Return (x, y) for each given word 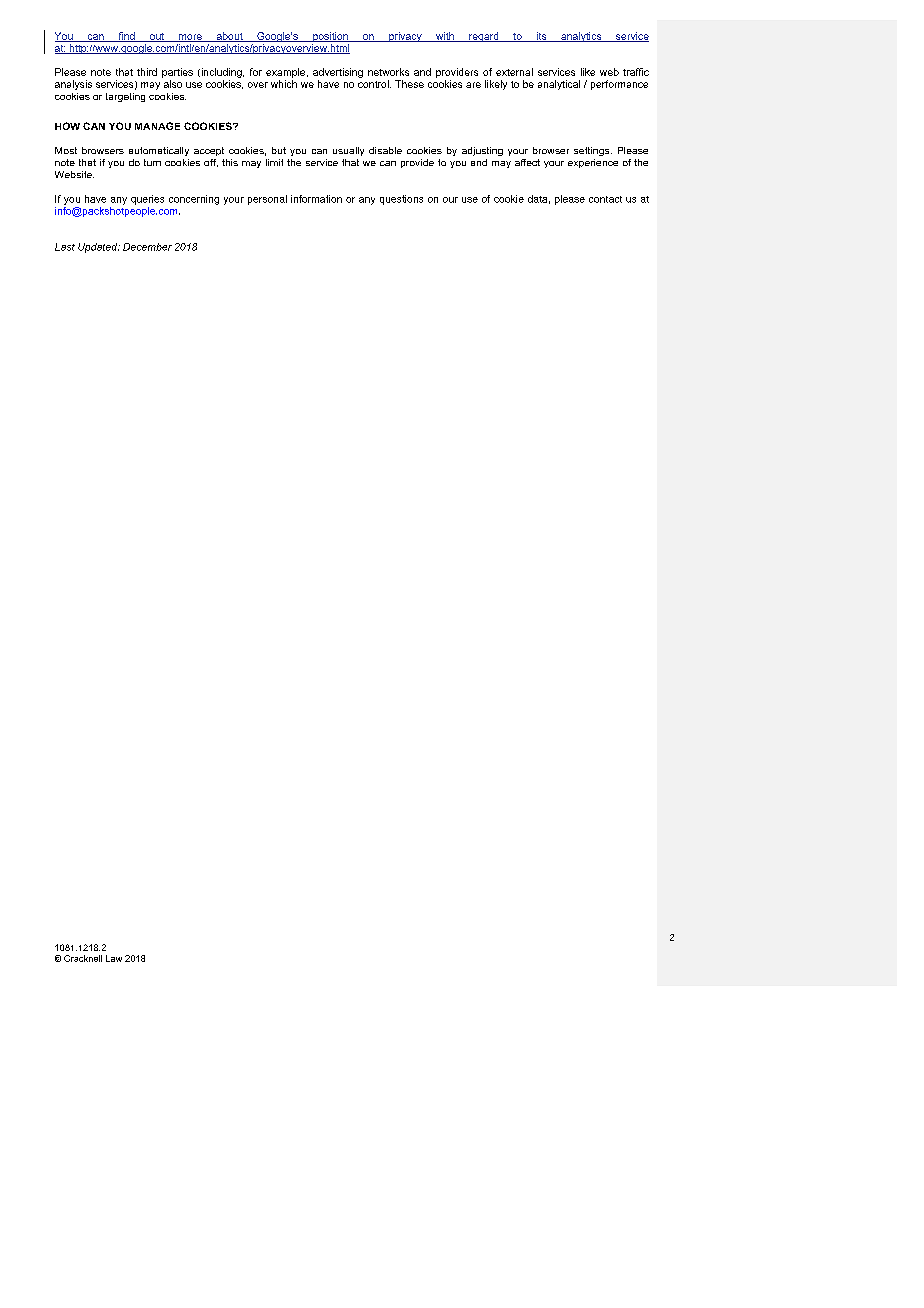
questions (401, 200)
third (147, 72)
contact (605, 199)
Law (114, 958)
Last (65, 247)
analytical (559, 85)
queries (147, 200)
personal (267, 200)
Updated (99, 248)
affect (527, 162)
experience (593, 163)
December (147, 247)
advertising (338, 73)
